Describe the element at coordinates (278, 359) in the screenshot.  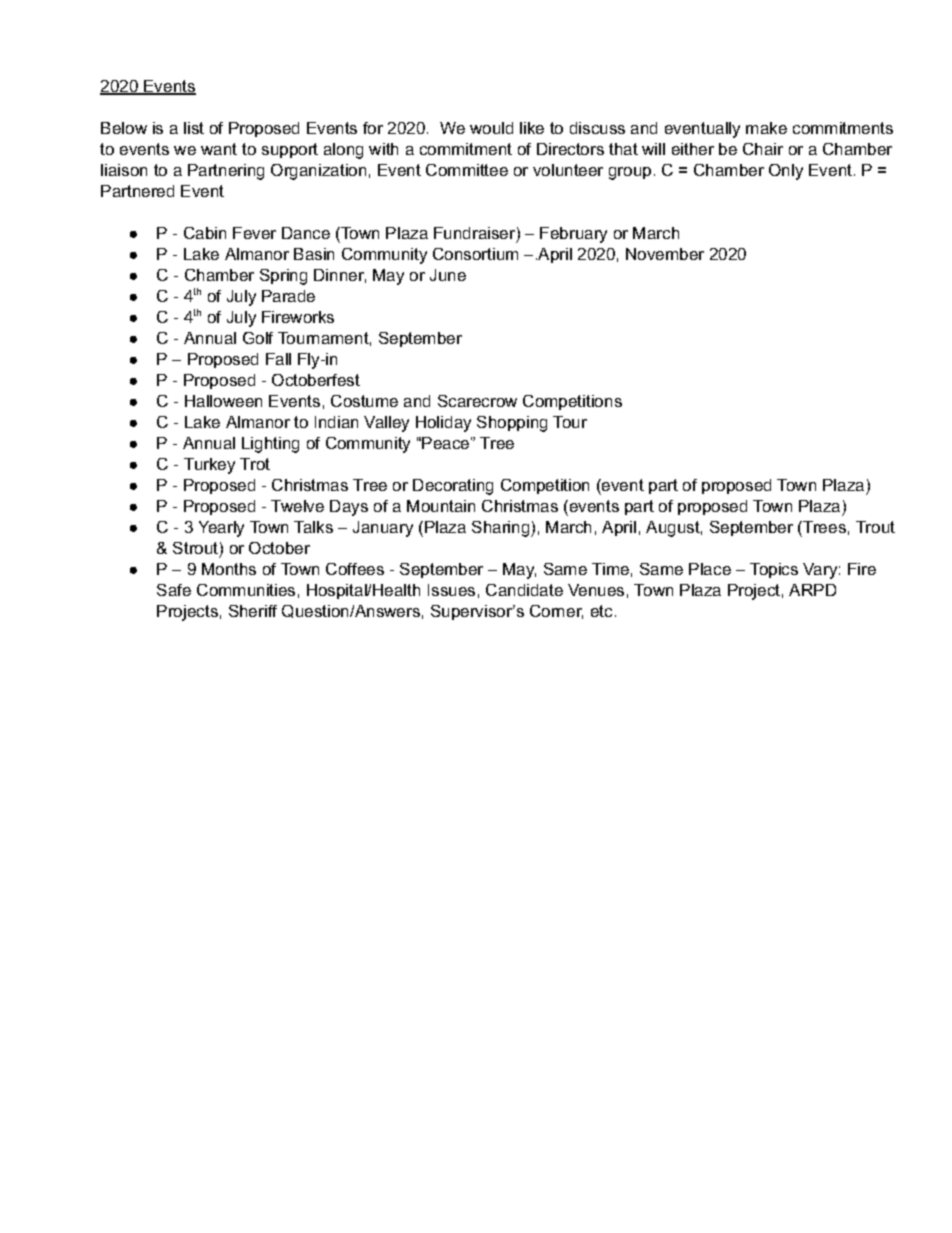
I see `Fall` at that location.
